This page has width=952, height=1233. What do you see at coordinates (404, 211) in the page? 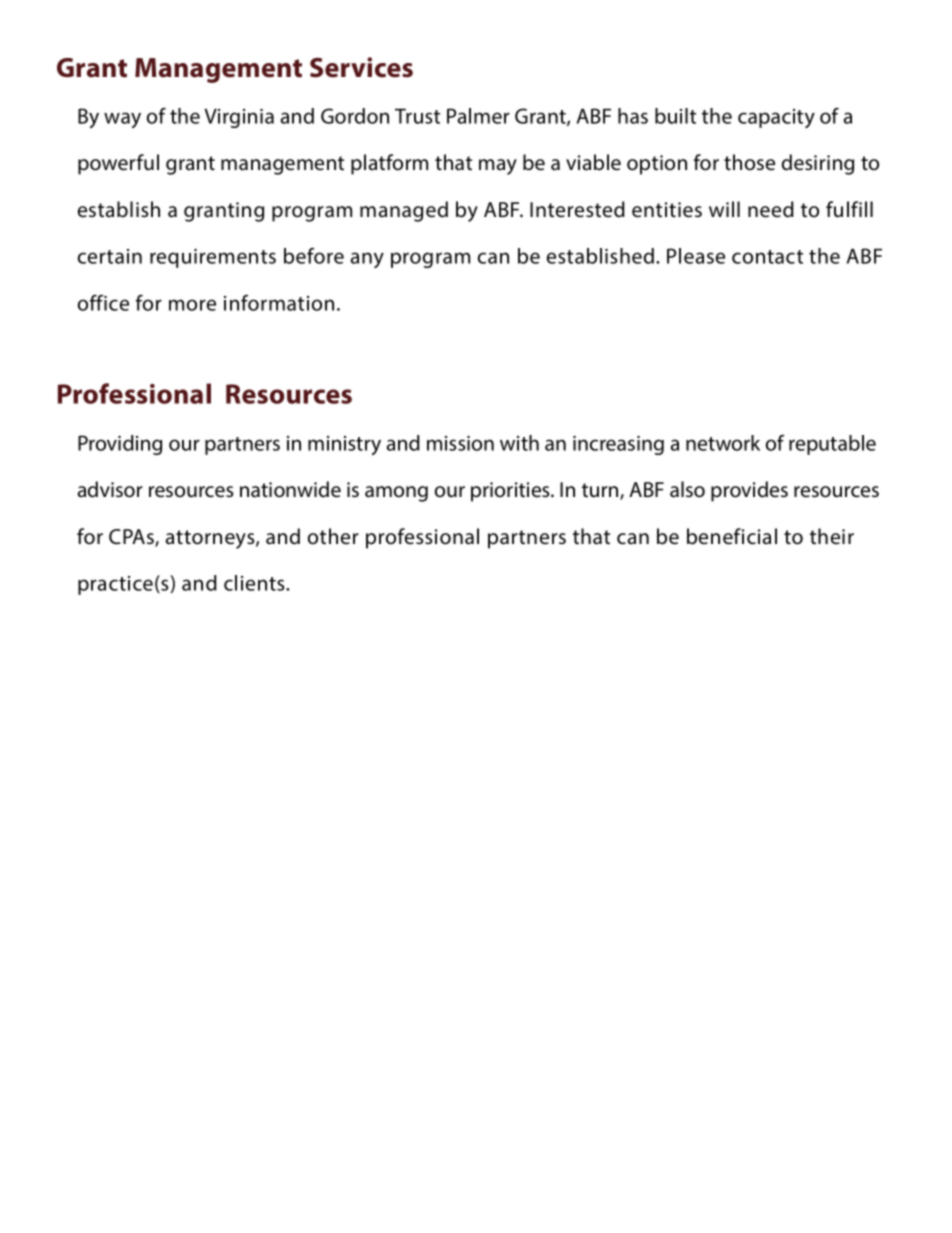
I see `managed` at bounding box center [404, 211].
